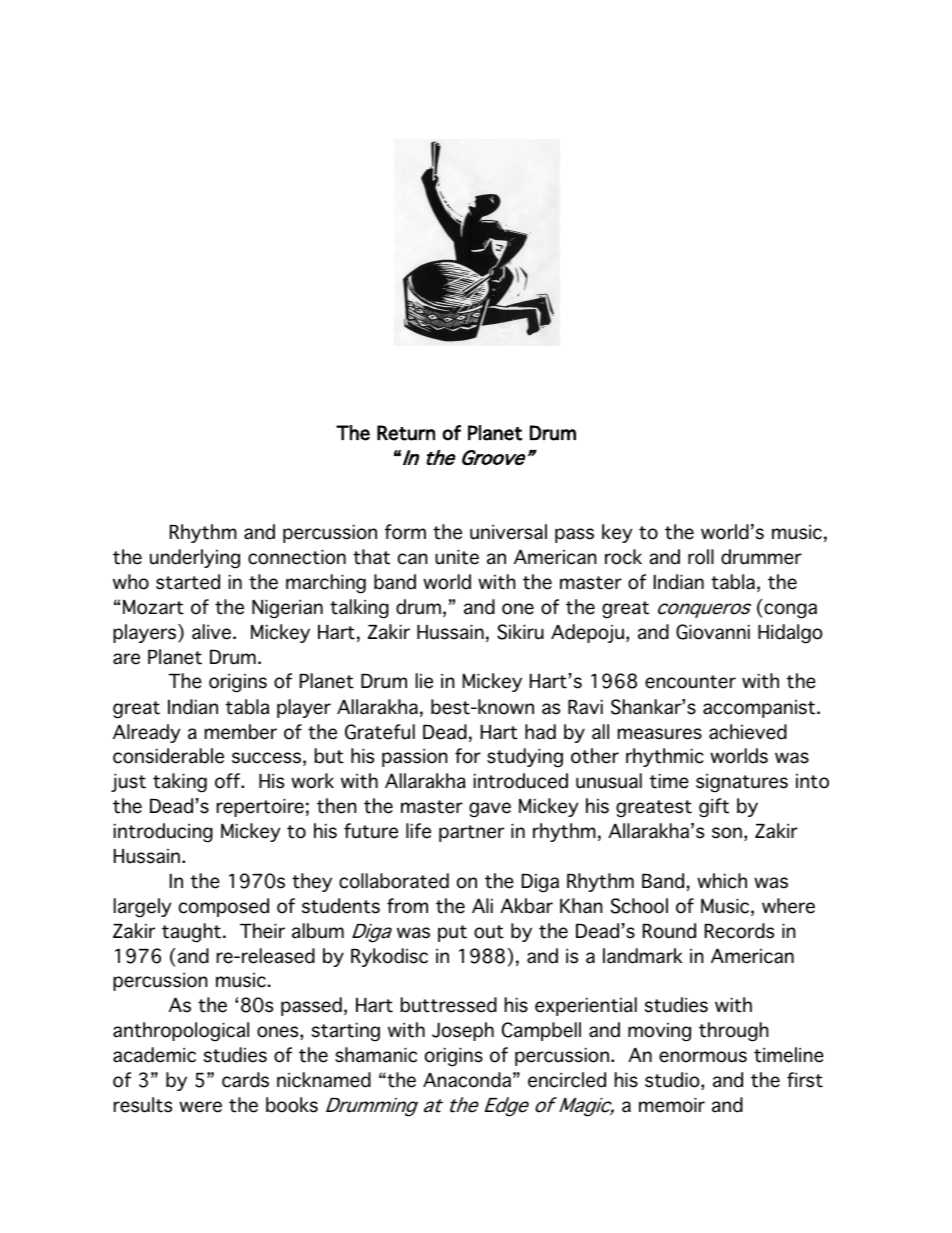 The height and width of the screenshot is (1233, 952). I want to click on lie, so click(424, 681).
